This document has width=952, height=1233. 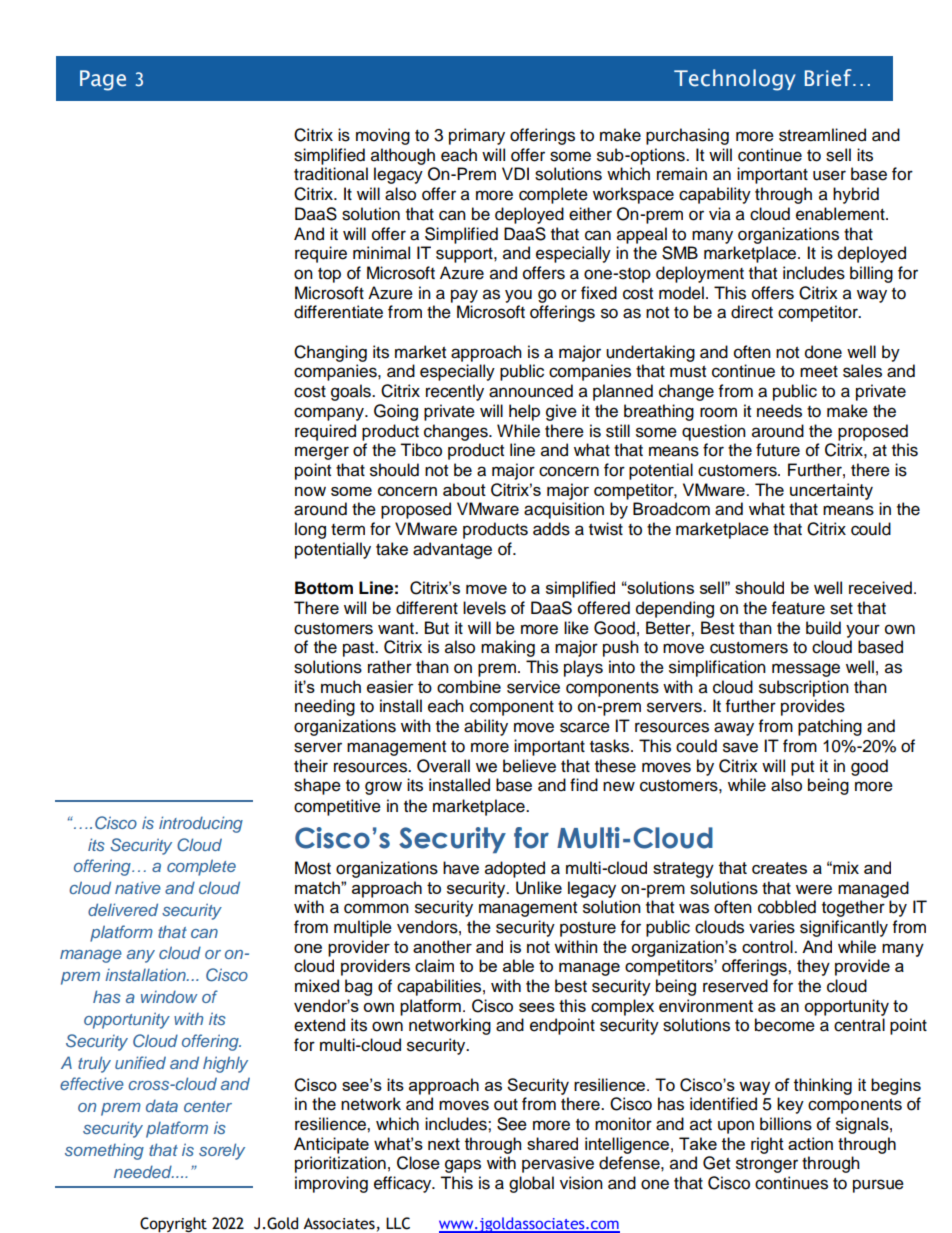 What do you see at coordinates (508, 648) in the document?
I see `making` at bounding box center [508, 648].
